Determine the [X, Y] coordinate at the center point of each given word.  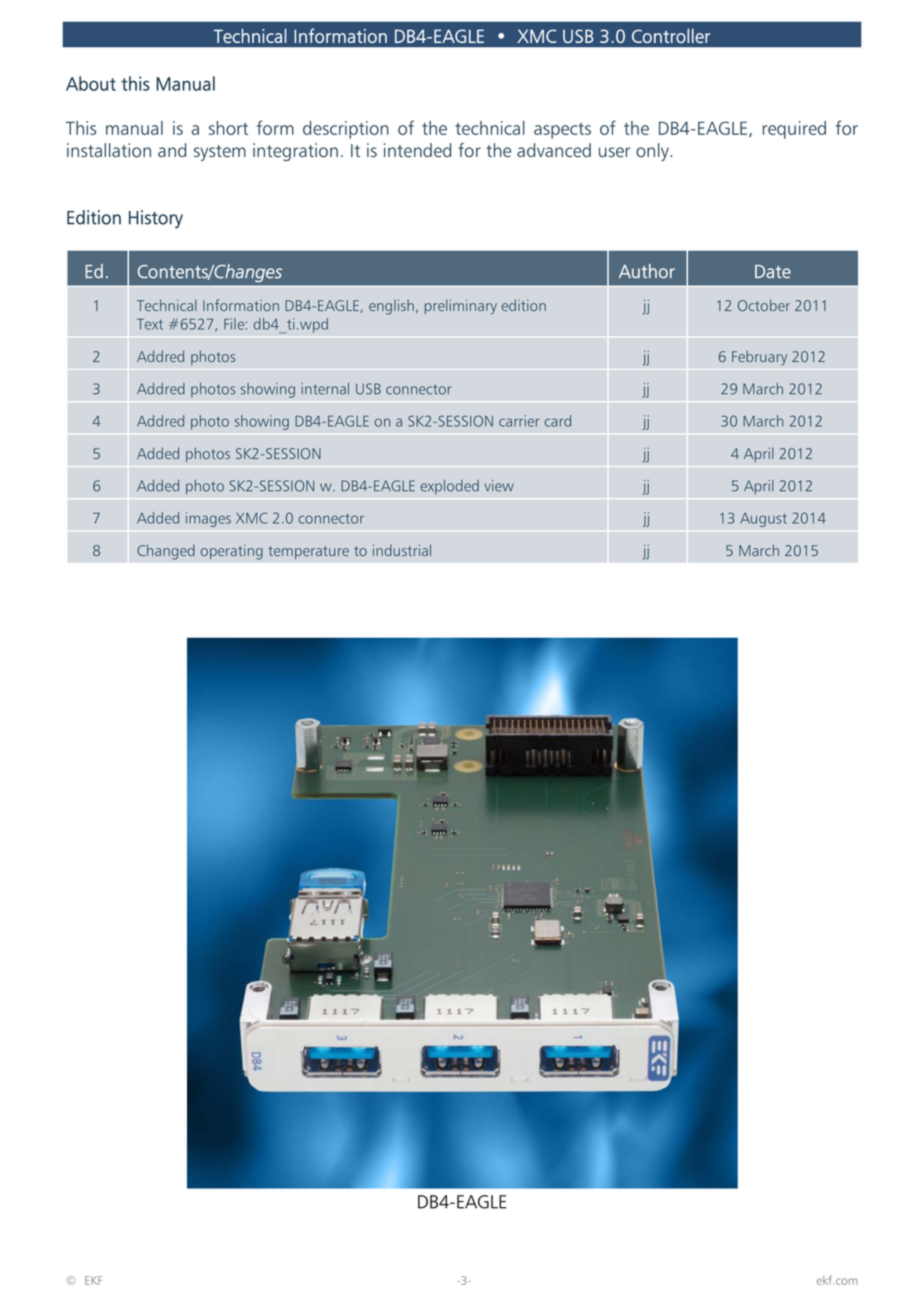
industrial [402, 550]
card [558, 421]
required [794, 130]
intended [417, 150]
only [653, 152]
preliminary [461, 307]
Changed [166, 552]
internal [325, 389]
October [764, 305]
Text [150, 324]
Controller [671, 35]
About [91, 83]
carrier [519, 421]
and [172, 150]
